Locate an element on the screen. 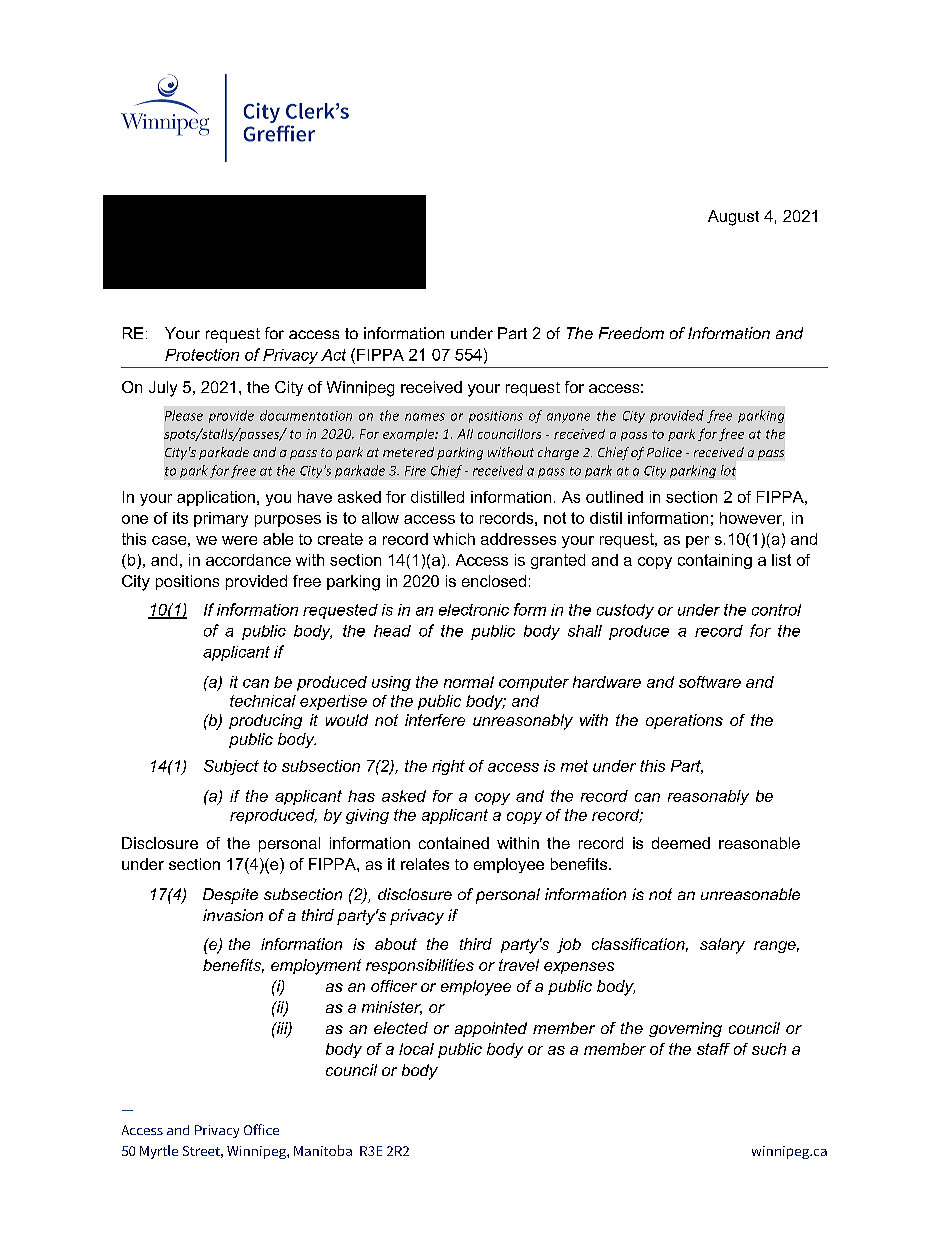 The width and height of the screenshot is (952, 1233). normal is located at coordinates (469, 682).
